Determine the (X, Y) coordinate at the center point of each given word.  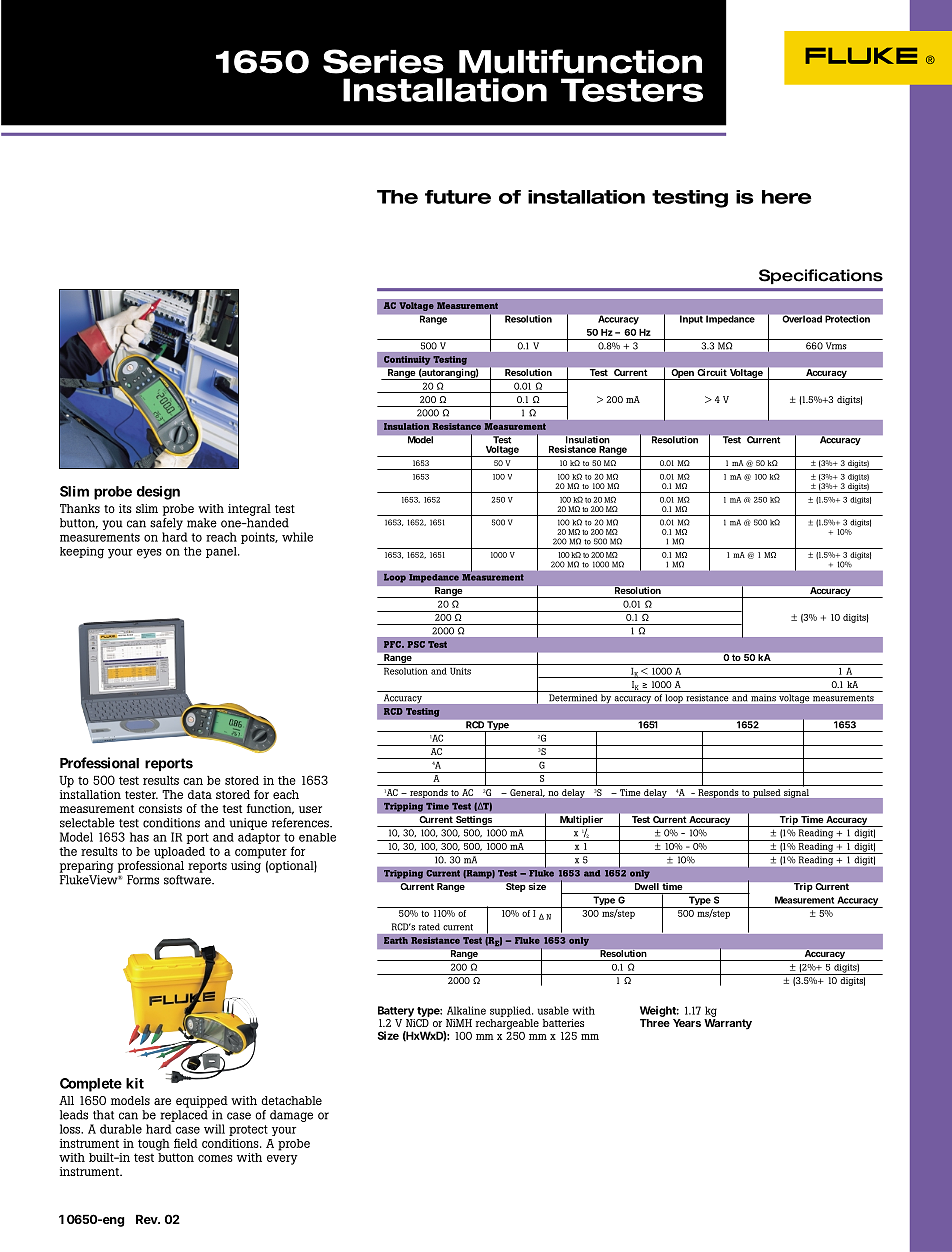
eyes (149, 554)
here (787, 197)
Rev (148, 1219)
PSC (416, 644)
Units (460, 671)
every (282, 1160)
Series (383, 61)
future (458, 197)
